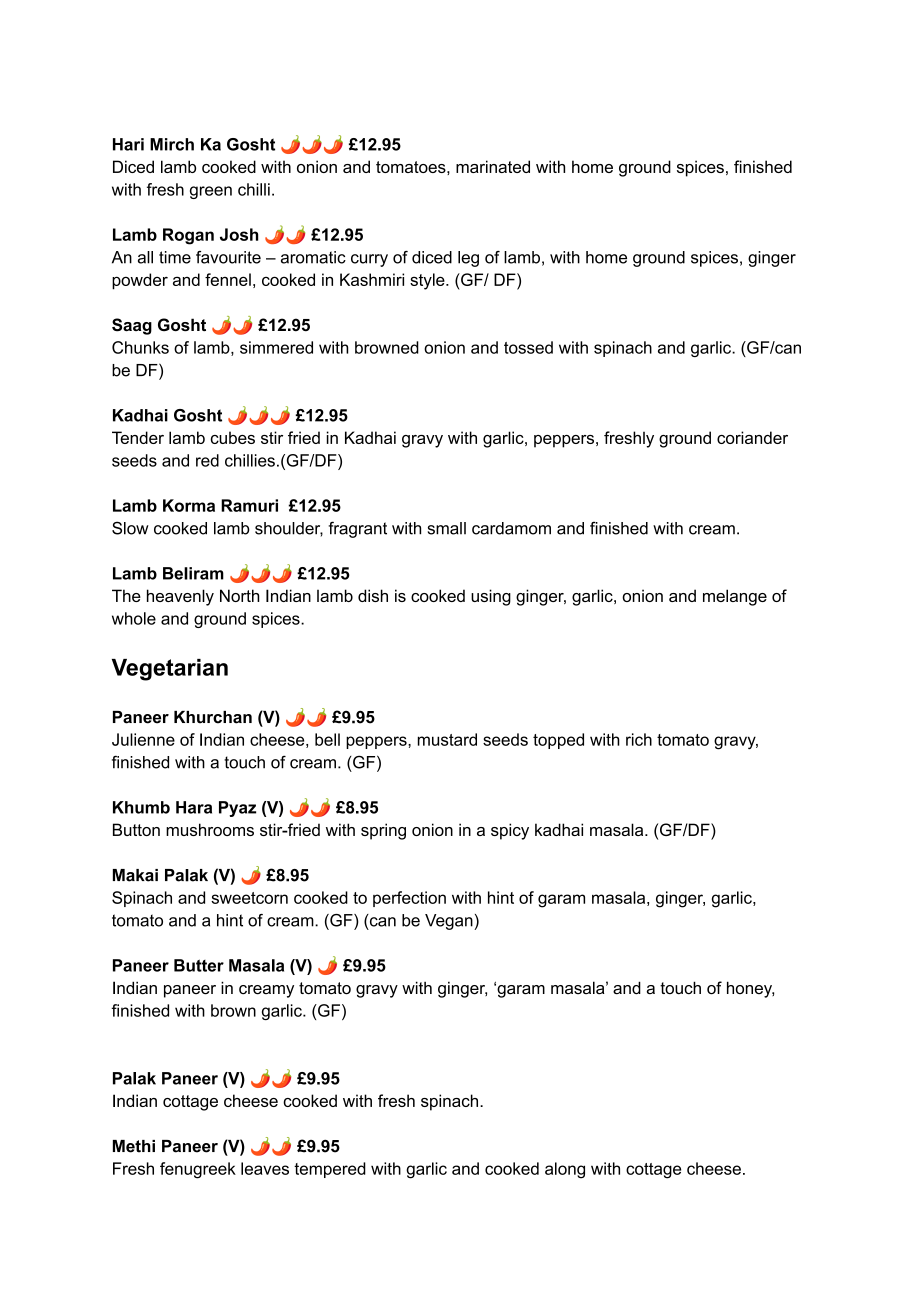 This screenshot has width=924, height=1307. I want to click on melange, so click(735, 597).
